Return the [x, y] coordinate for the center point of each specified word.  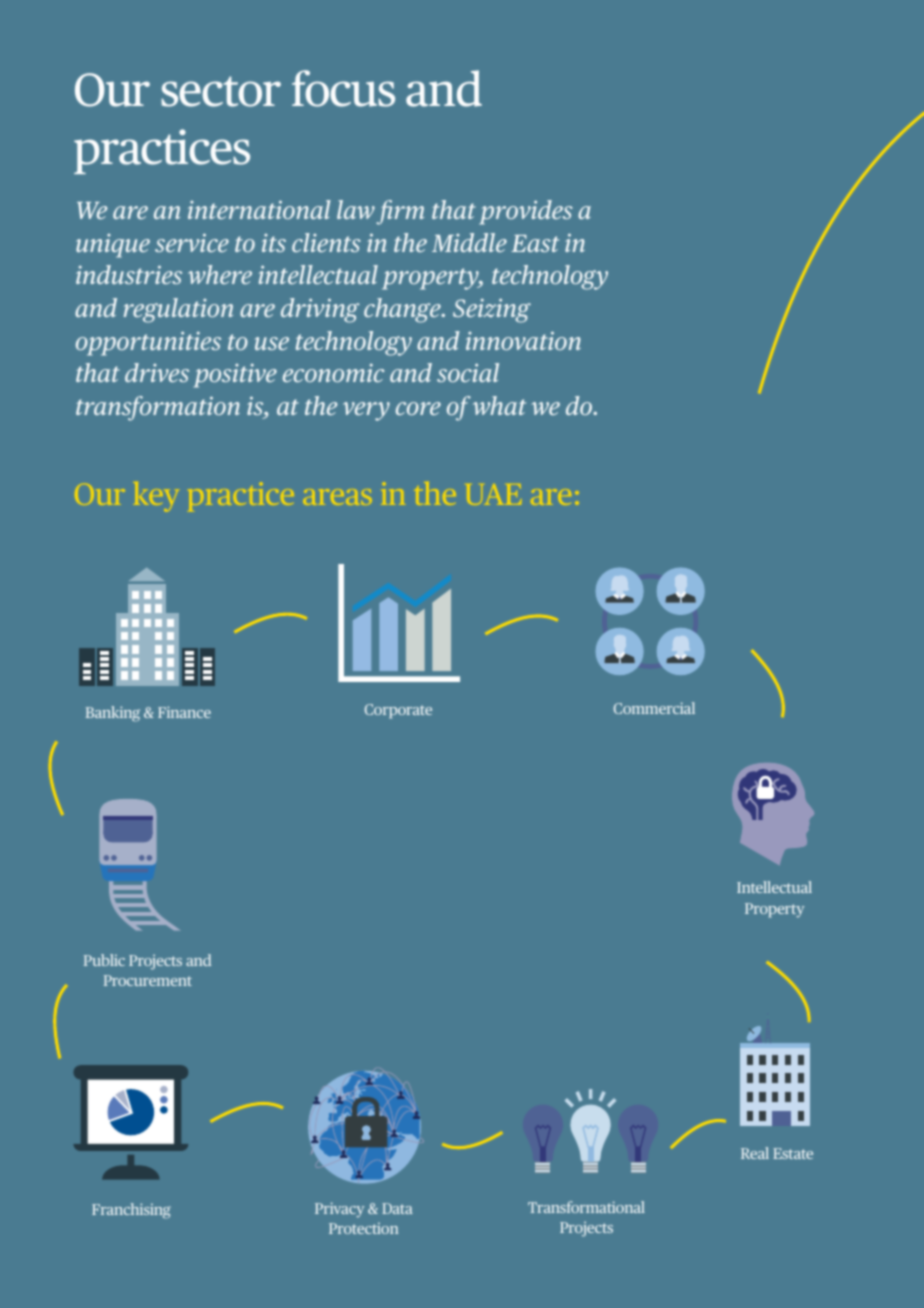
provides [525, 212]
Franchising [131, 1211]
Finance [184, 712]
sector [221, 91]
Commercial [654, 708]
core [418, 408]
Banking [113, 714]
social [468, 372]
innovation [523, 340]
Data [397, 1208]
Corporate [398, 711]
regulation [178, 310]
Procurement [148, 980]
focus [343, 88]
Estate [793, 1153]
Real [755, 1153]
